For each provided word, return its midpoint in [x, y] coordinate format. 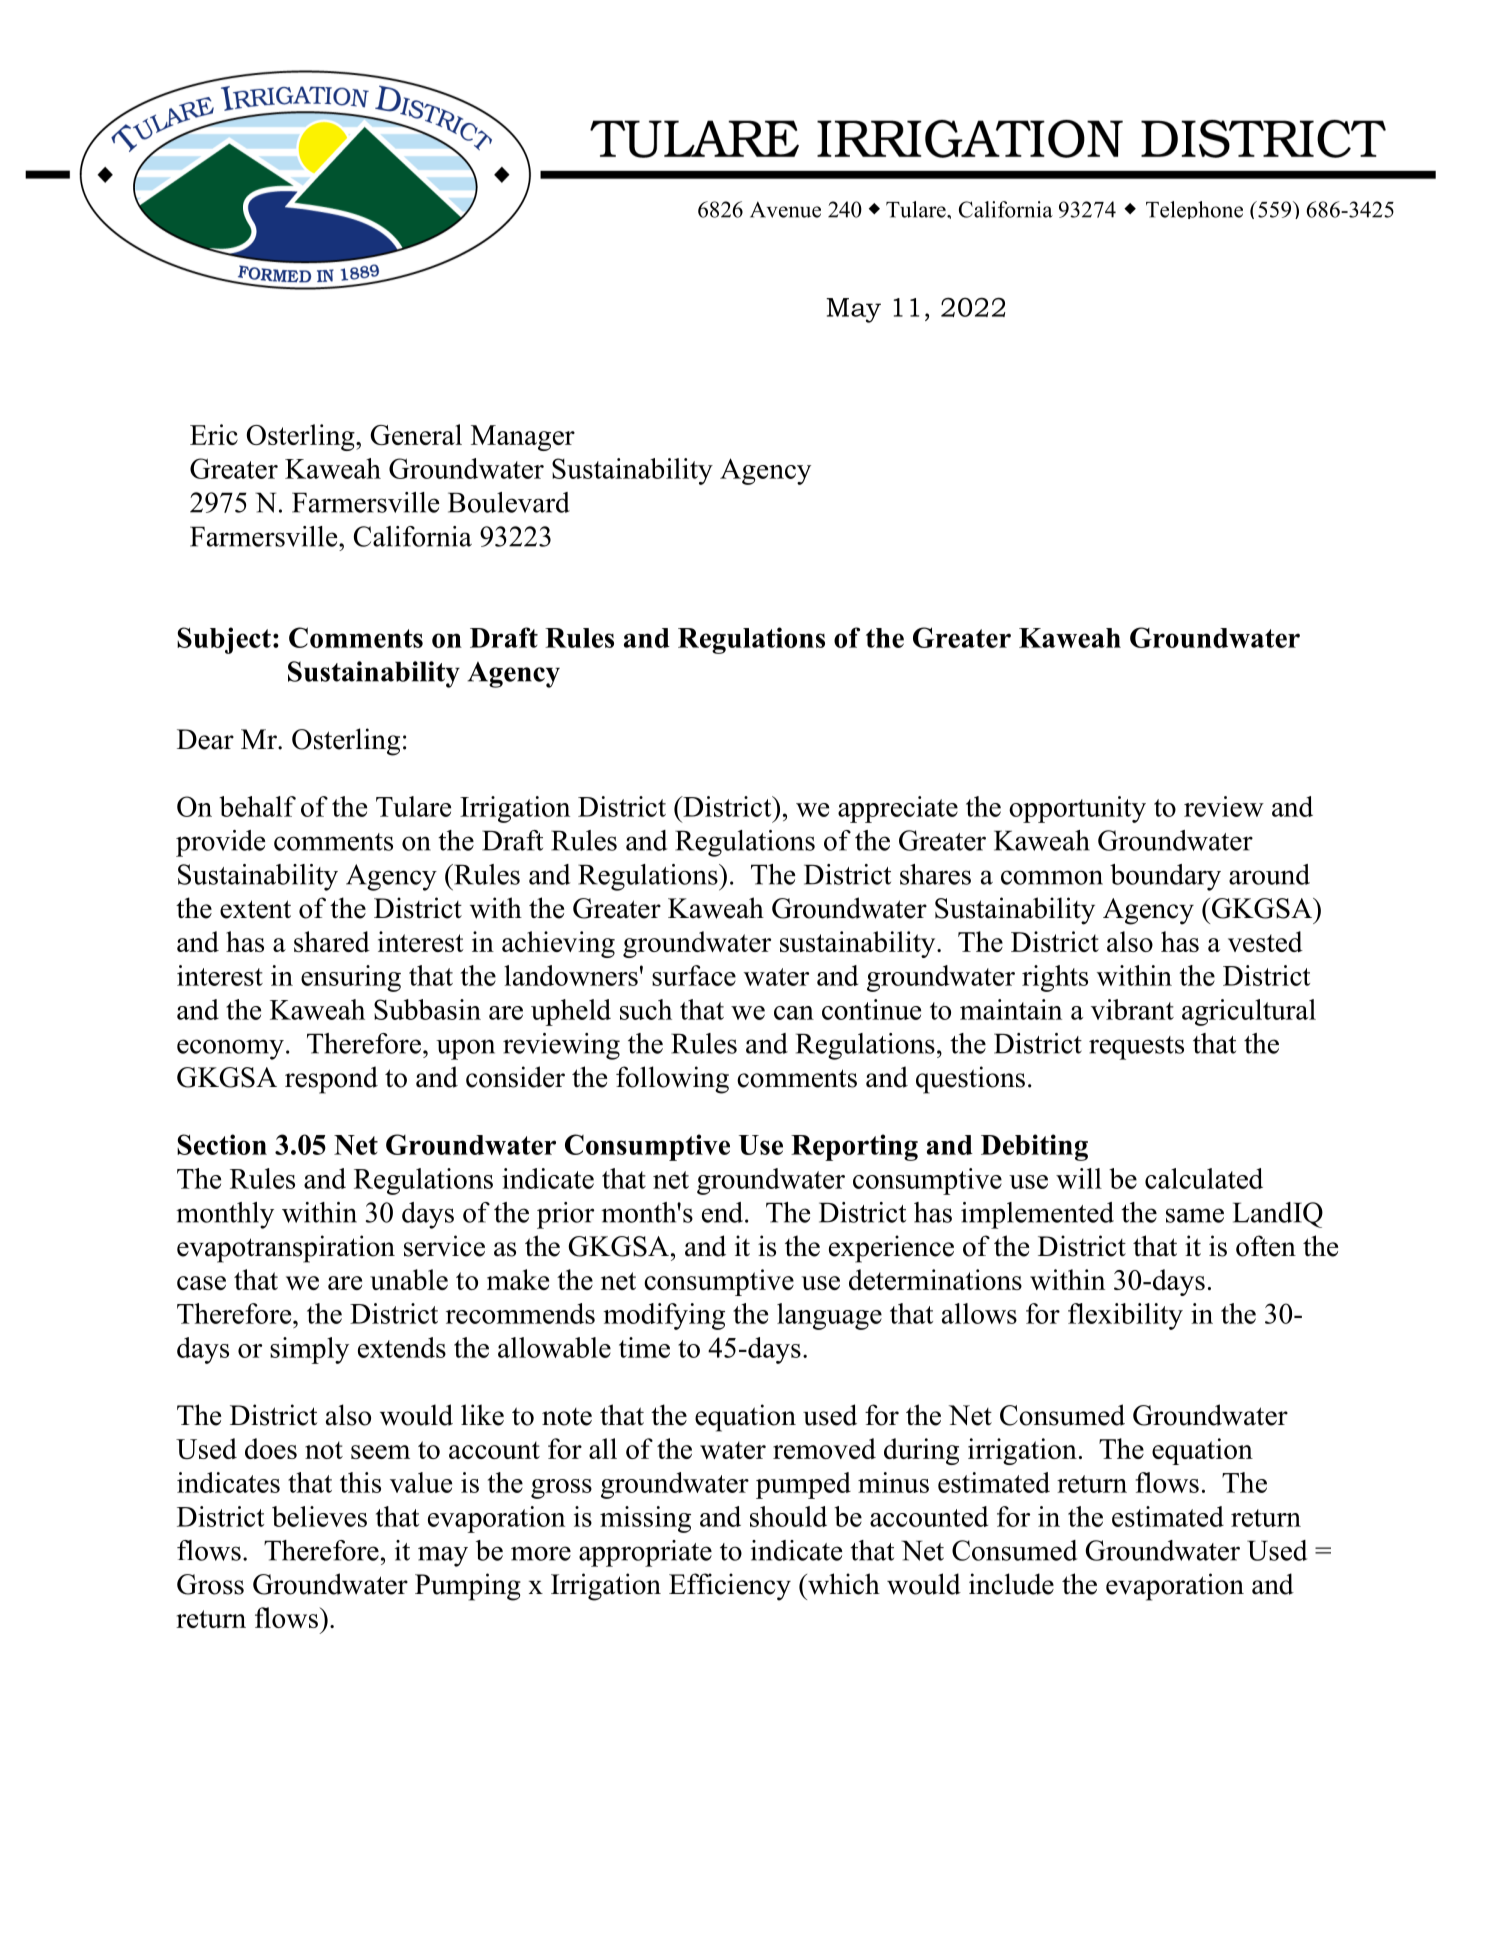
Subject [224, 640]
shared [332, 941]
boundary [1165, 877]
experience [891, 1249]
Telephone [1194, 210]
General [416, 434]
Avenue [785, 209]
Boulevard [509, 502]
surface [694, 975]
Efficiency [730, 1587]
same [1195, 1215]
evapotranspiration [286, 1249]
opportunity [1077, 809]
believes [319, 1516]
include [1011, 1584]
